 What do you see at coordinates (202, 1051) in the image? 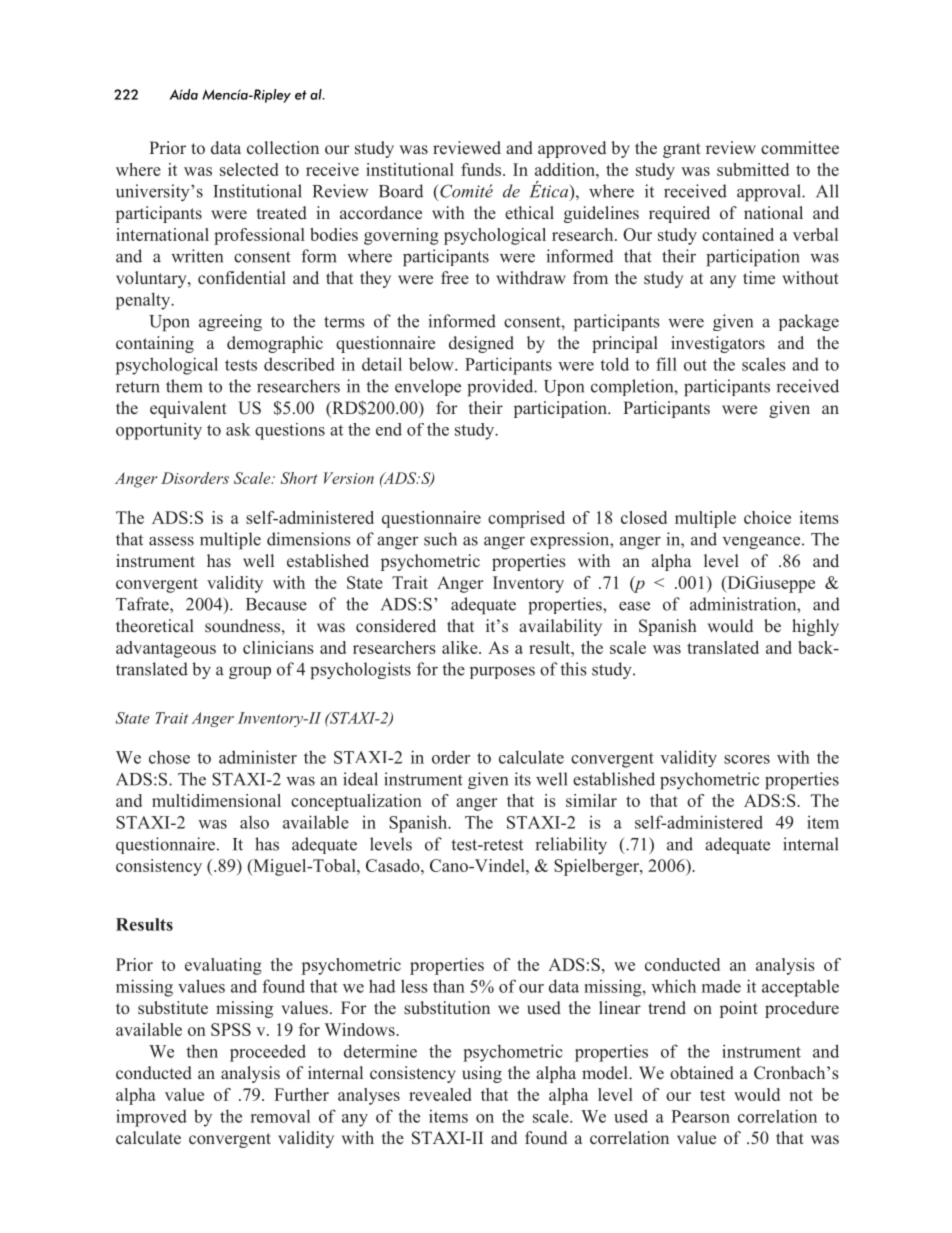
I see `then` at bounding box center [202, 1051].
